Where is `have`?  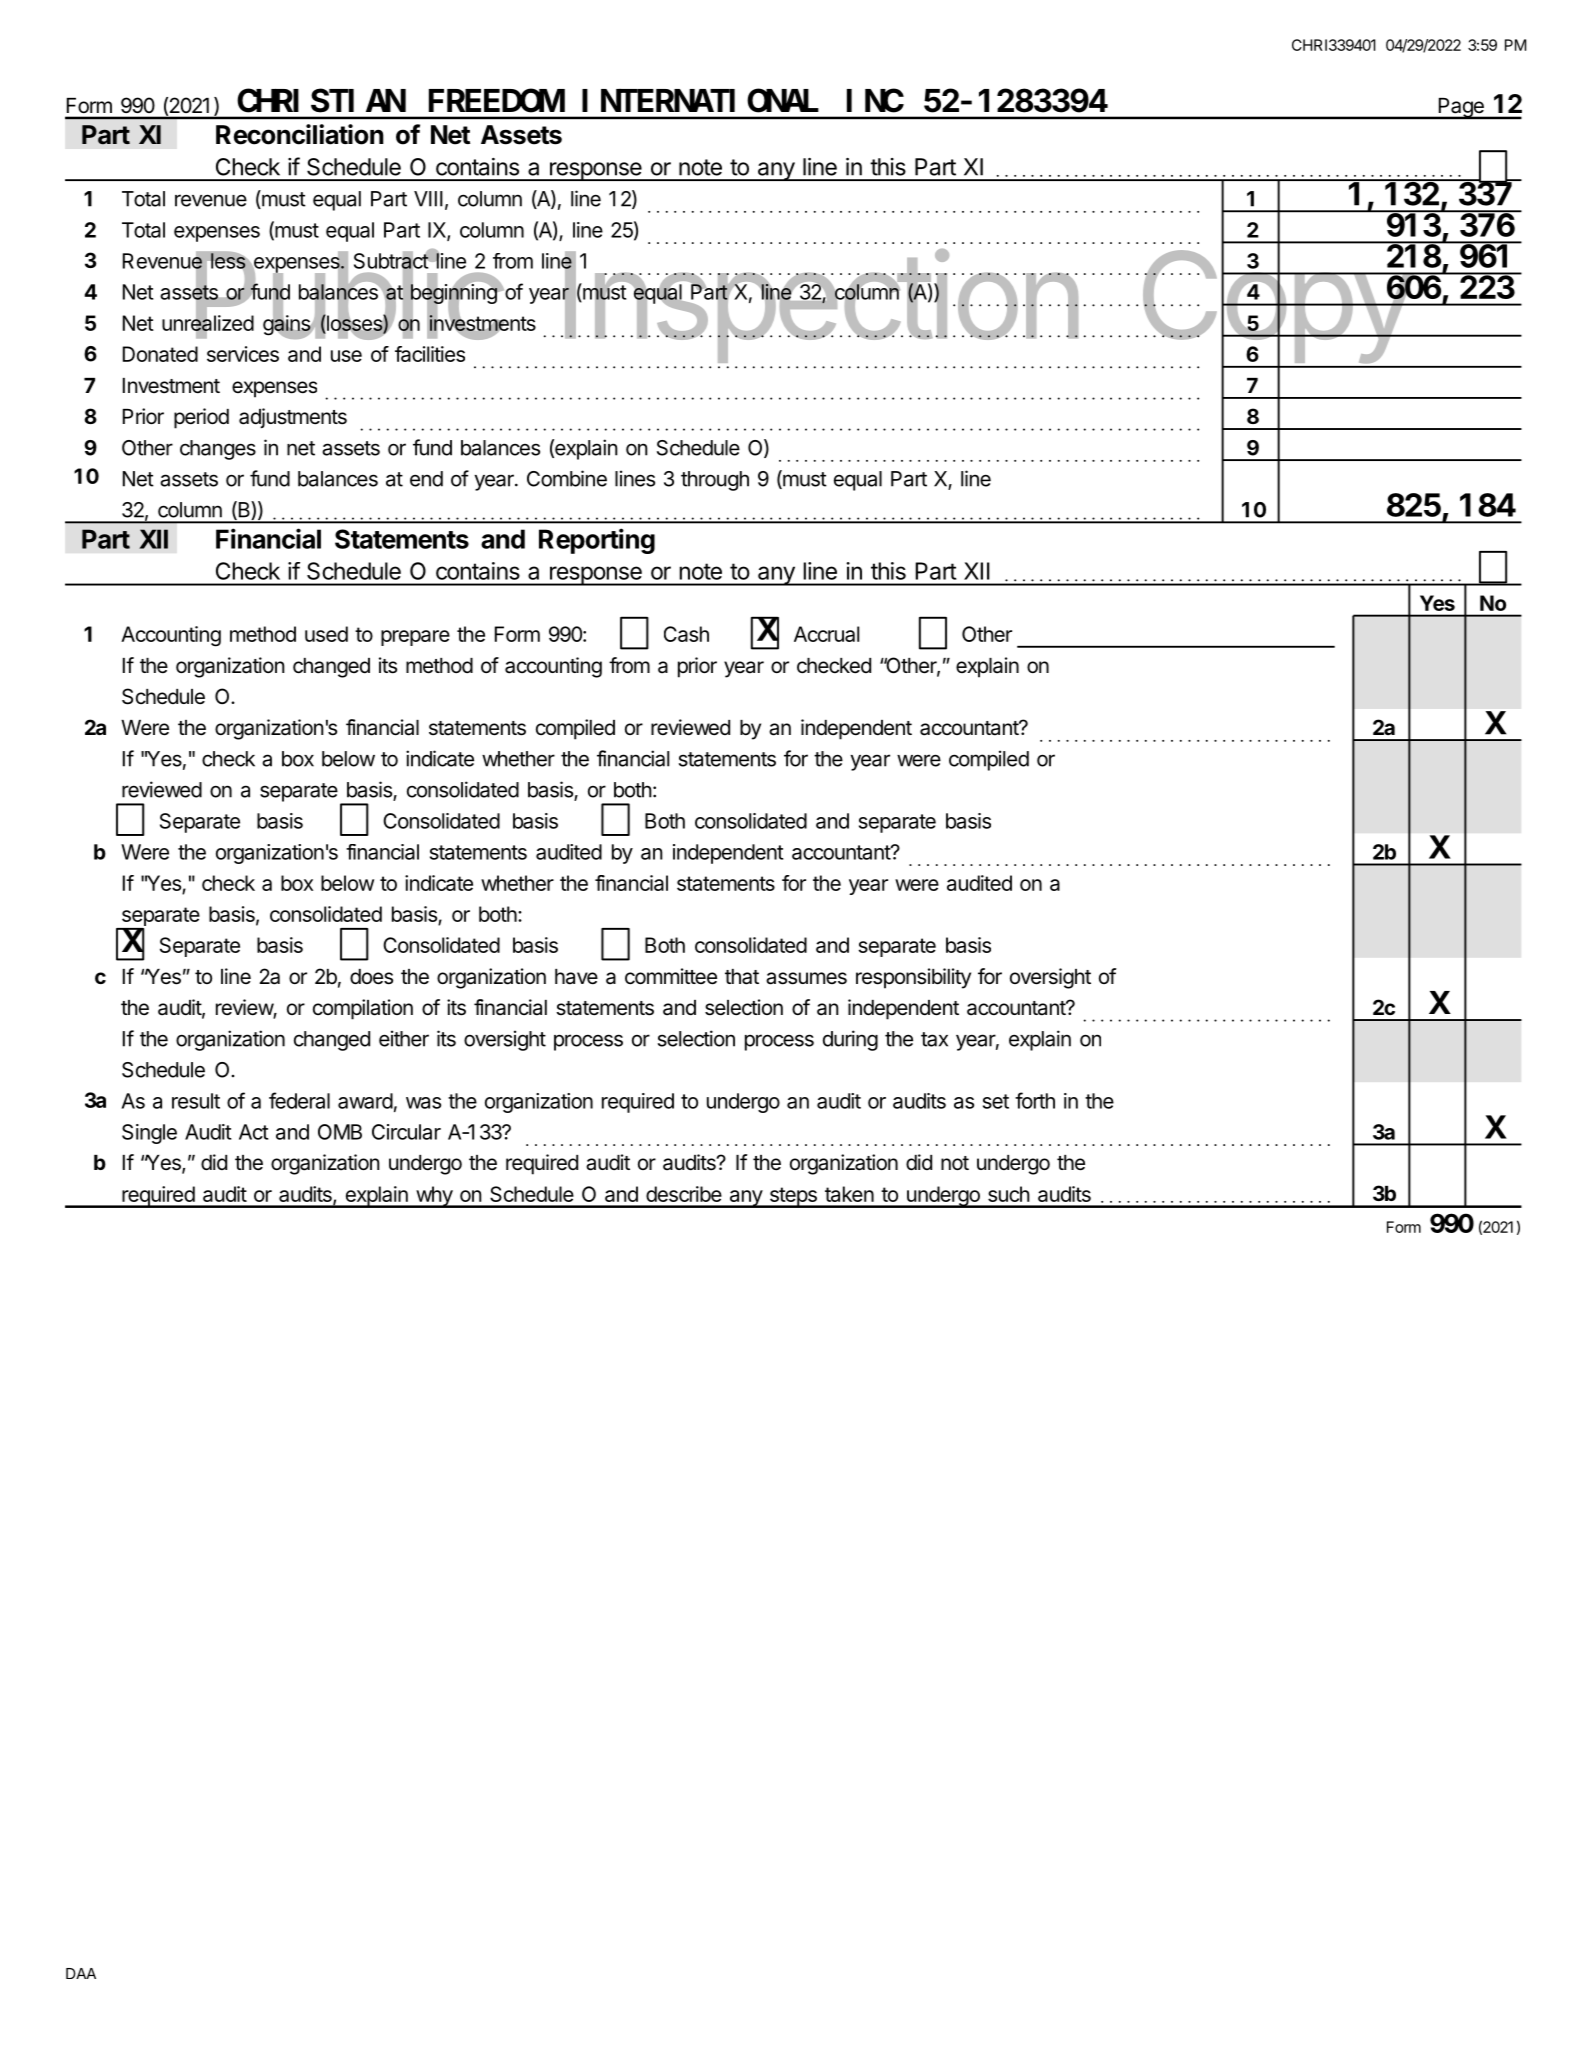 have is located at coordinates (576, 977).
